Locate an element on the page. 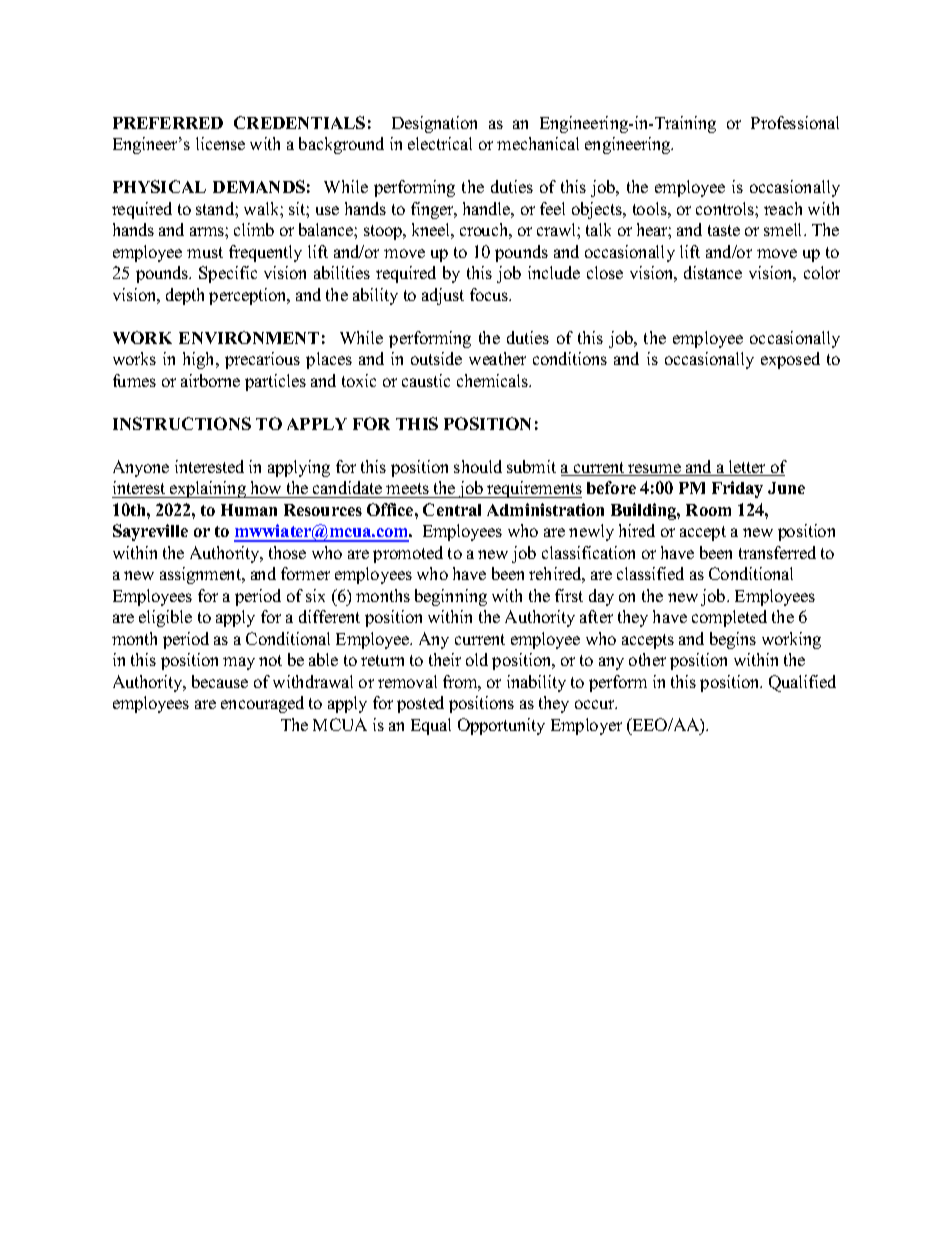 Image resolution: width=952 pixels, height=1233 pixels. license is located at coordinates (220, 143).
